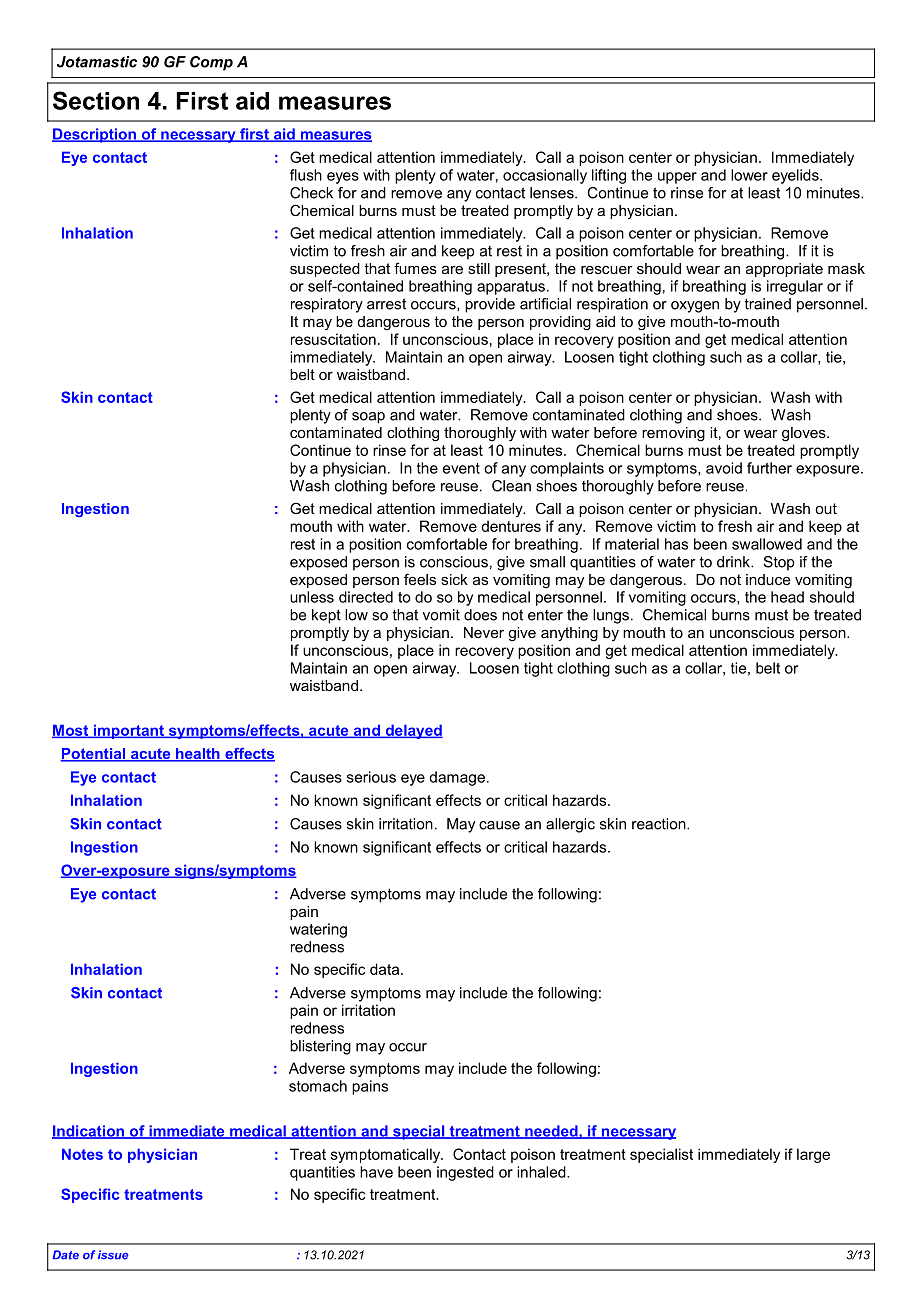 The height and width of the screenshot is (1308, 924). Describe the element at coordinates (95, 135) in the screenshot. I see `Description` at that location.
